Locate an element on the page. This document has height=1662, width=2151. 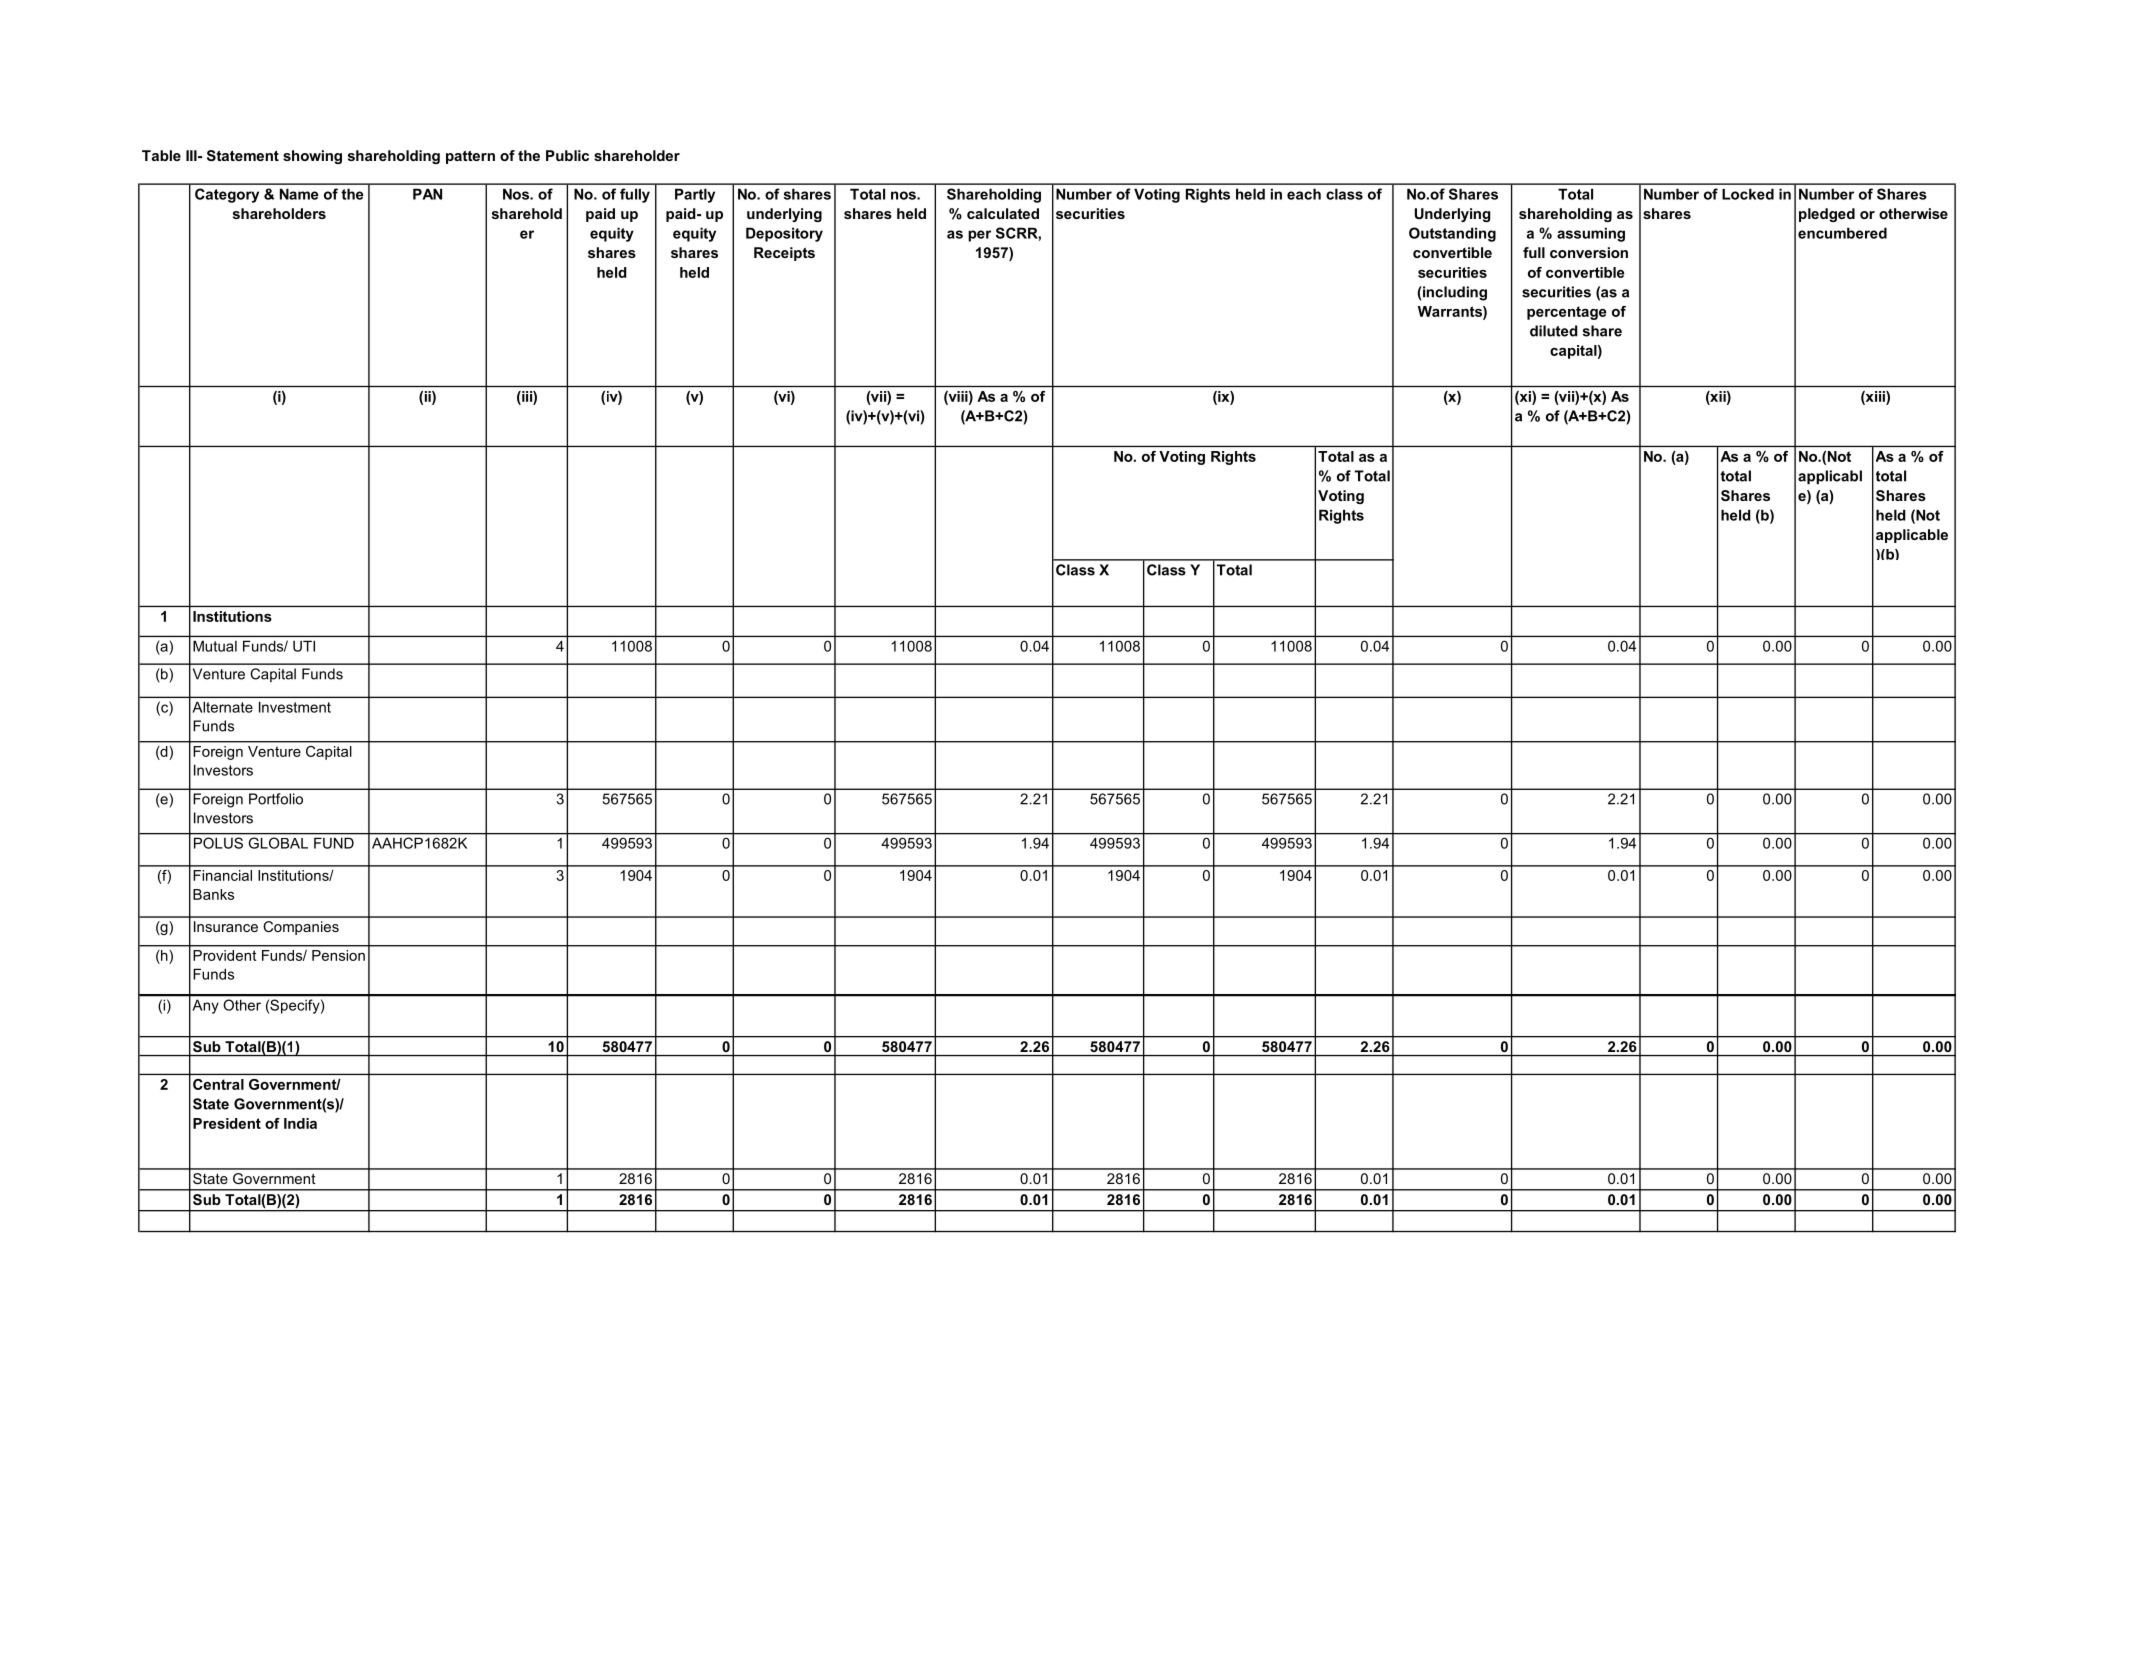
calculated is located at coordinates (1003, 213).
